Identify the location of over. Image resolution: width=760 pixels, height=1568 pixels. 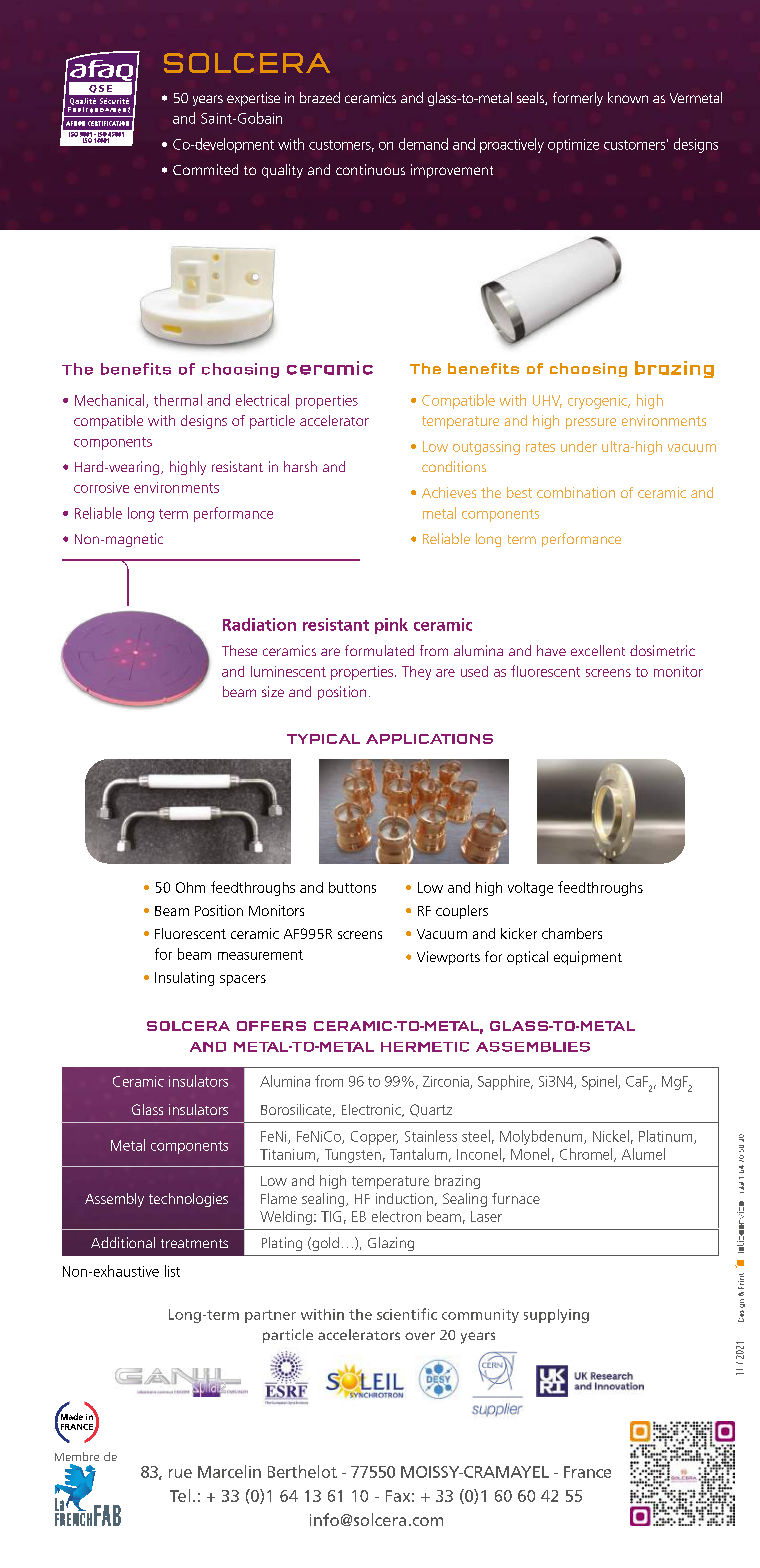
(420, 1336).
